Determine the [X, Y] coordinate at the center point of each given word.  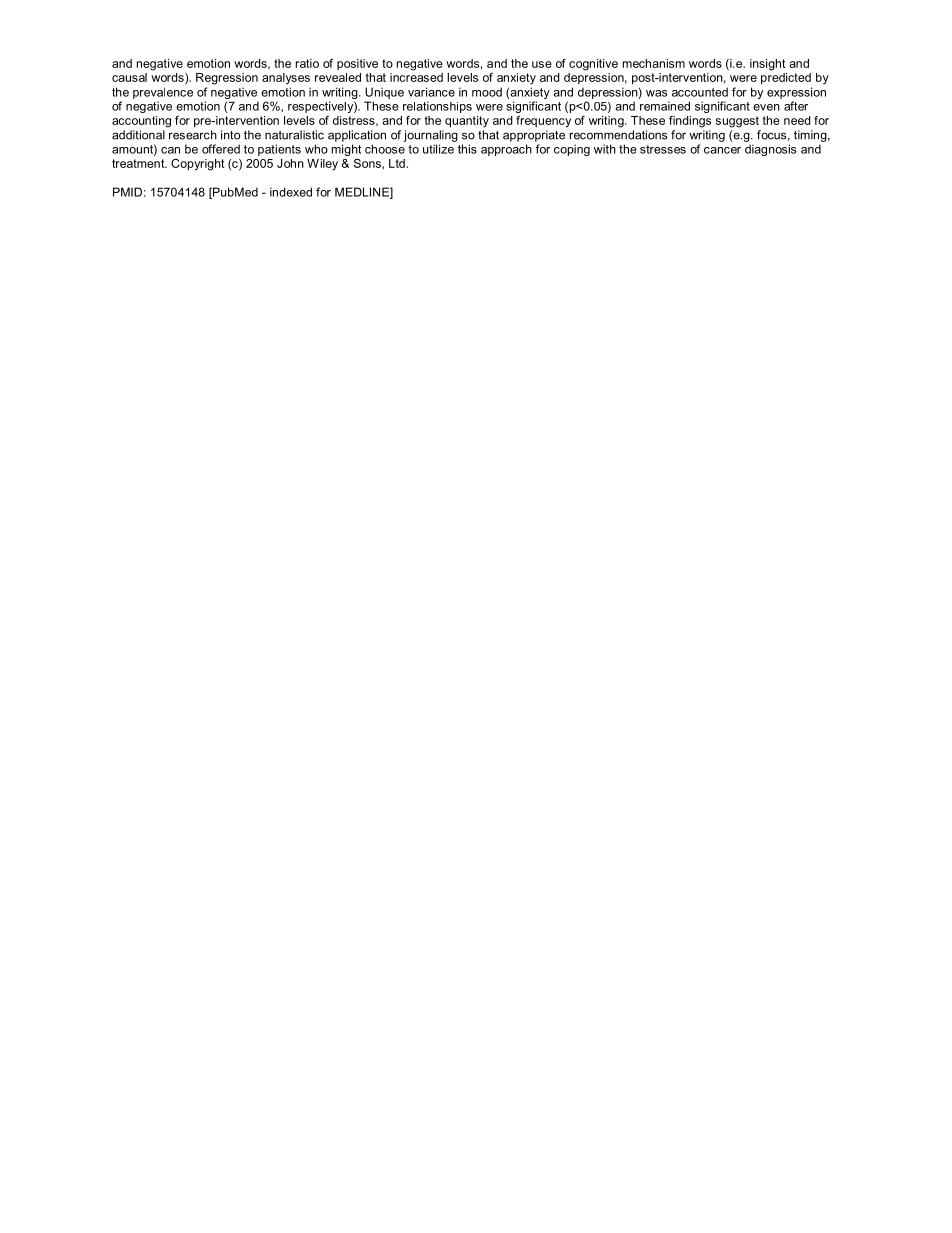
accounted [700, 92]
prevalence [163, 93]
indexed [291, 192]
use [542, 64]
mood [487, 92]
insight [768, 65]
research [193, 135]
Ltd [397, 163]
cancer [722, 150]
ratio [307, 63]
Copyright [198, 165]
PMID [127, 192]
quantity [467, 122]
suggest [737, 122]
